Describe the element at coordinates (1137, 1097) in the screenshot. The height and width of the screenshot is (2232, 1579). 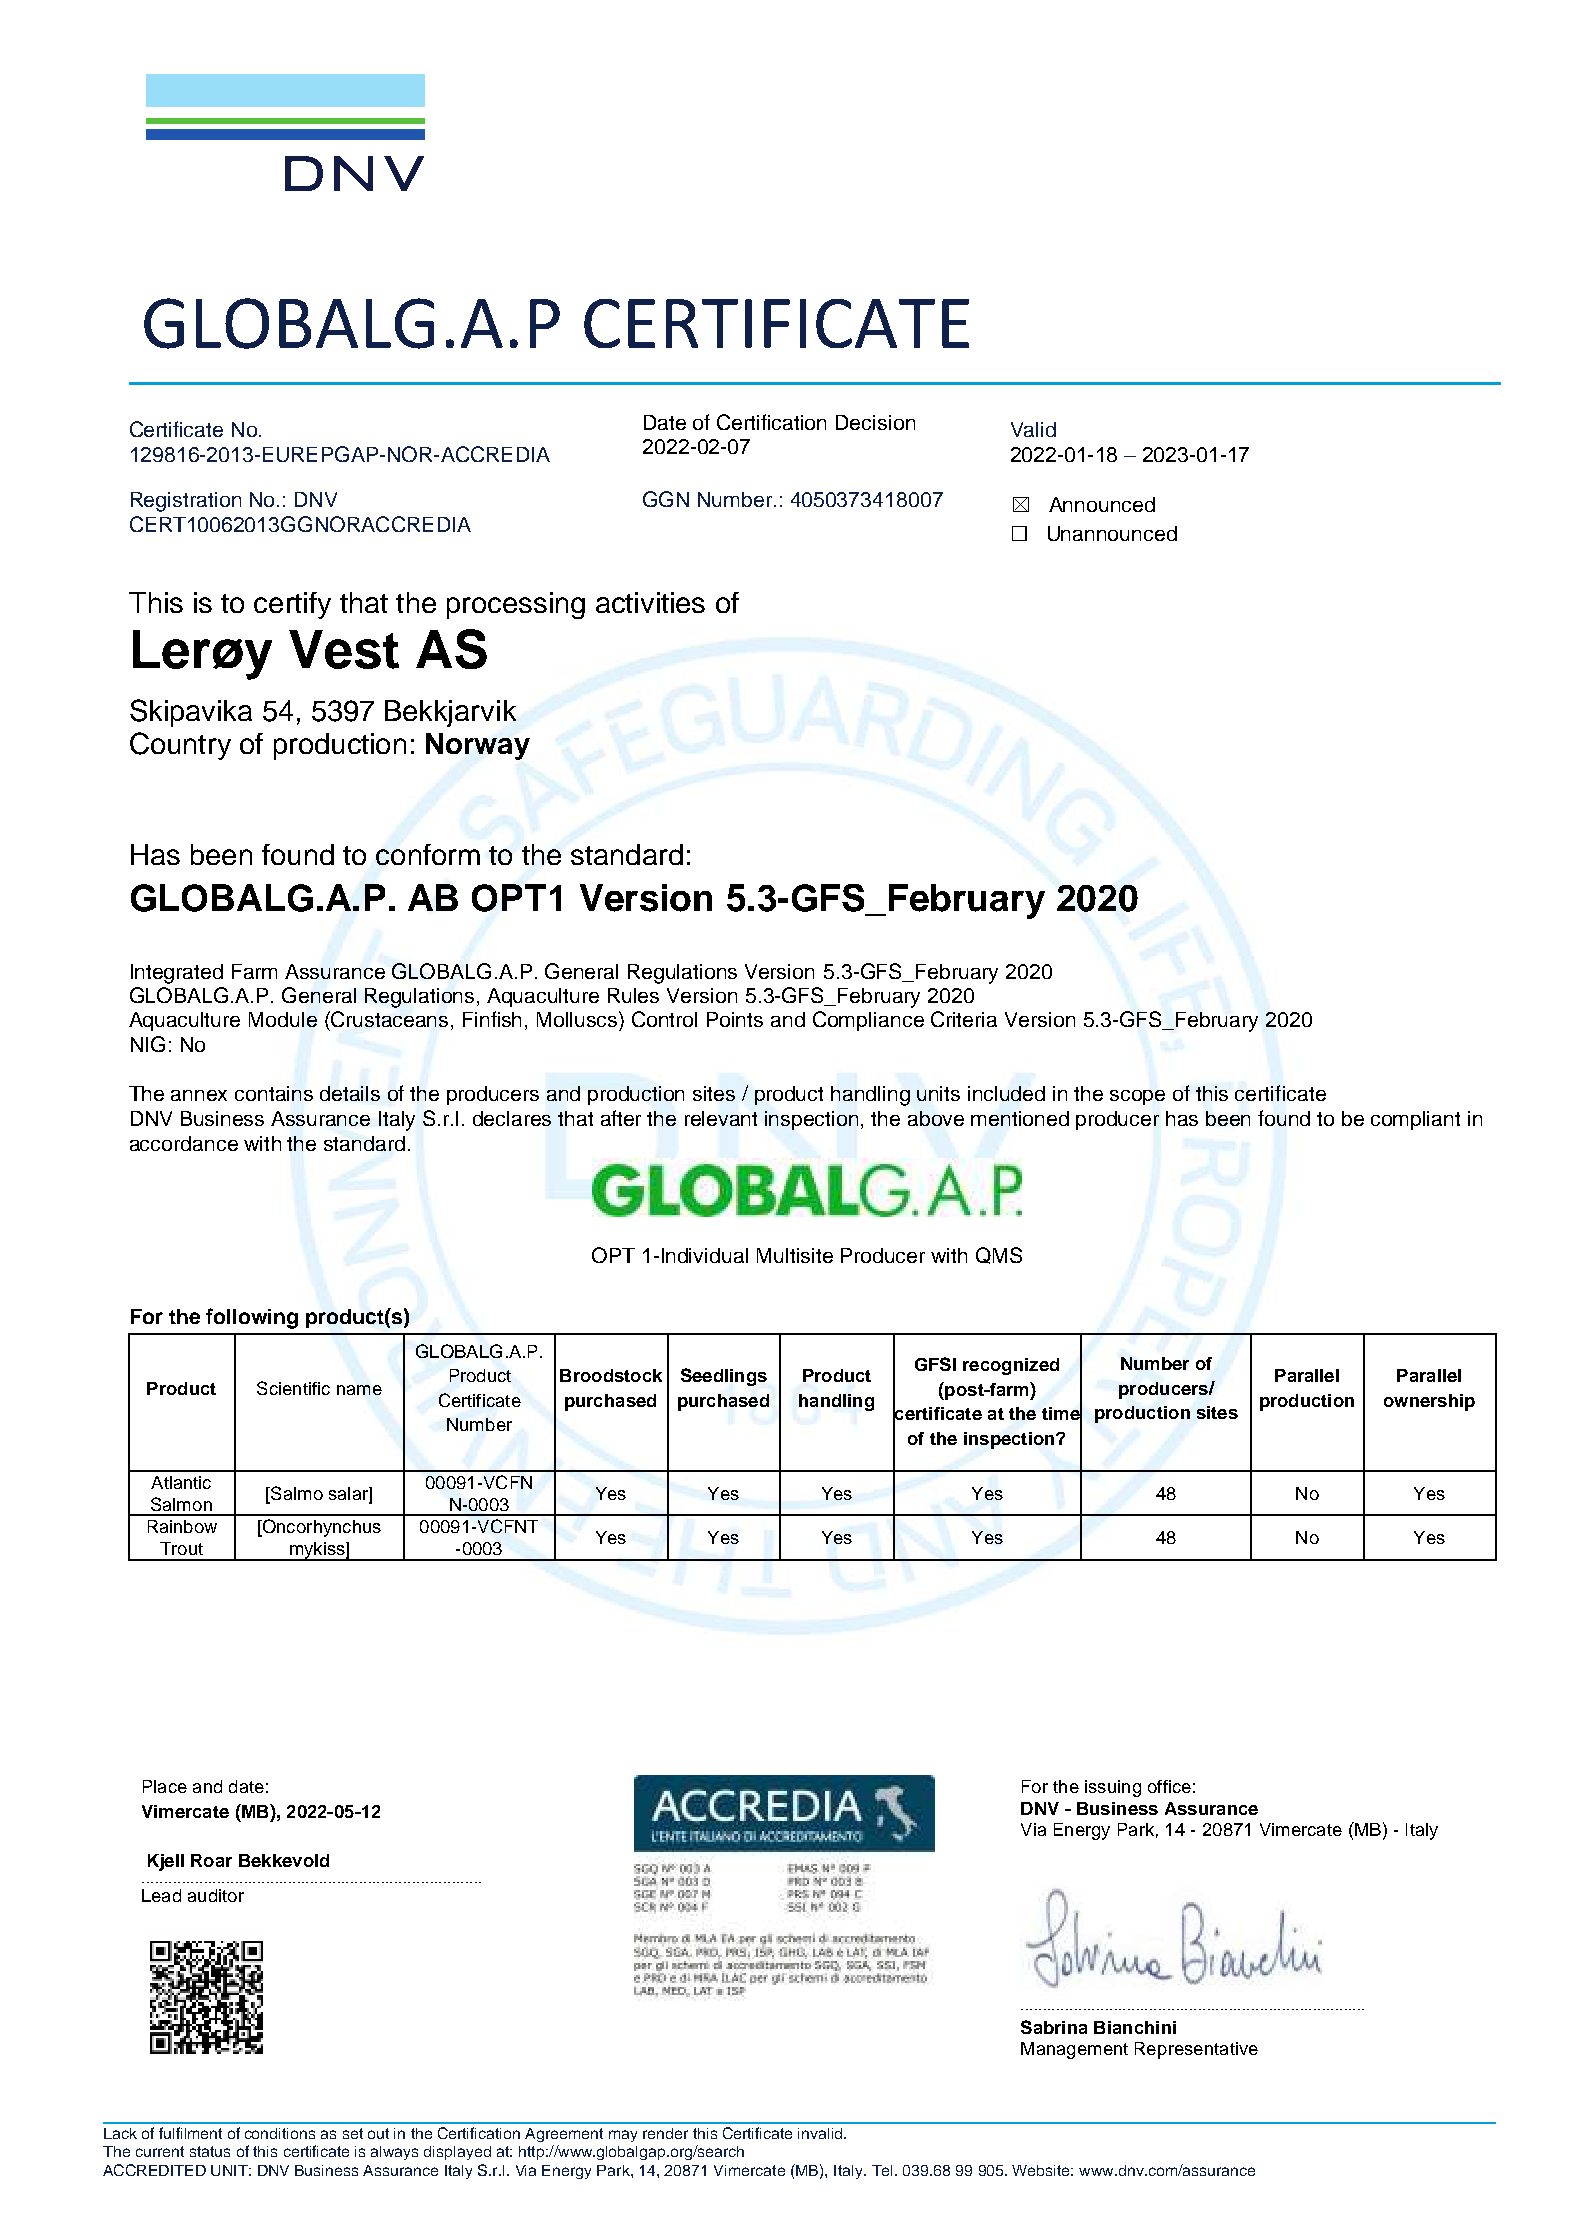
I see `scope` at that location.
